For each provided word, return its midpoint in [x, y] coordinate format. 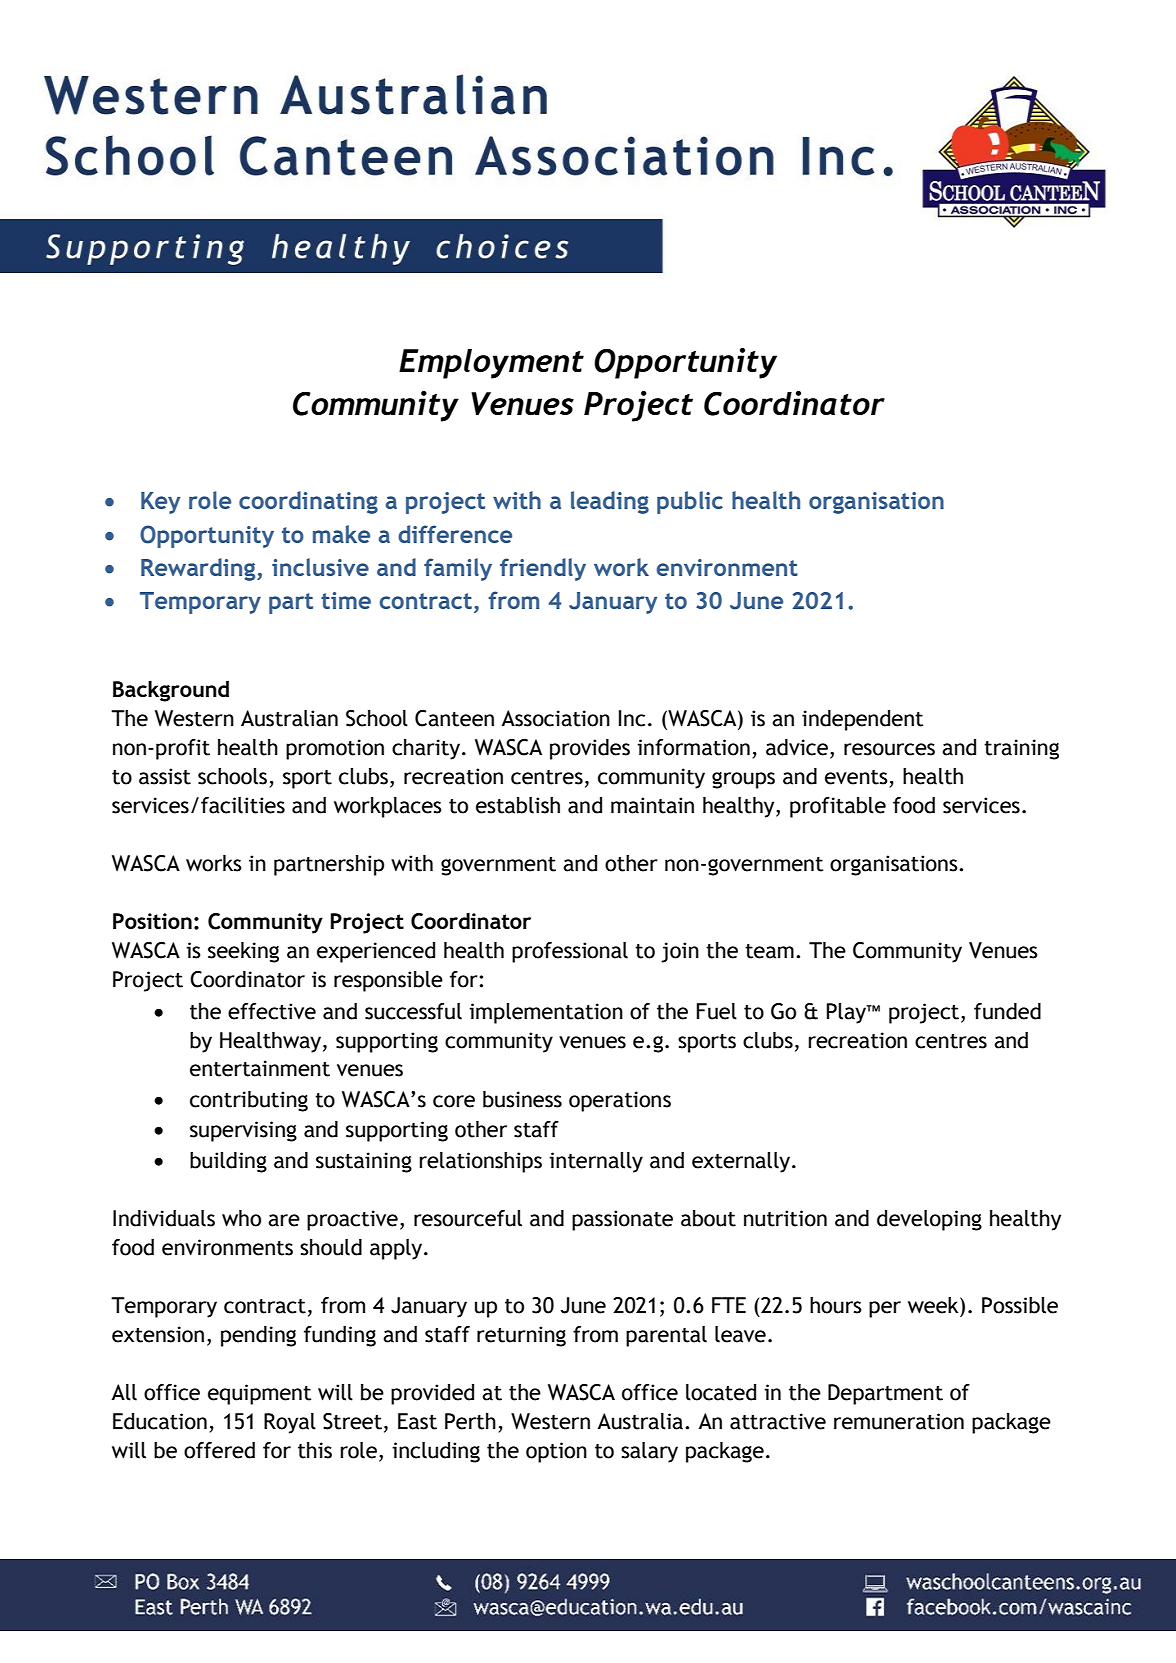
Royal [290, 1423]
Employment [491, 364]
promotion [335, 749]
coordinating [308, 502]
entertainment [260, 1068]
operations [620, 1101]
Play [847, 1013]
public [690, 502]
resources [889, 749]
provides [590, 749]
